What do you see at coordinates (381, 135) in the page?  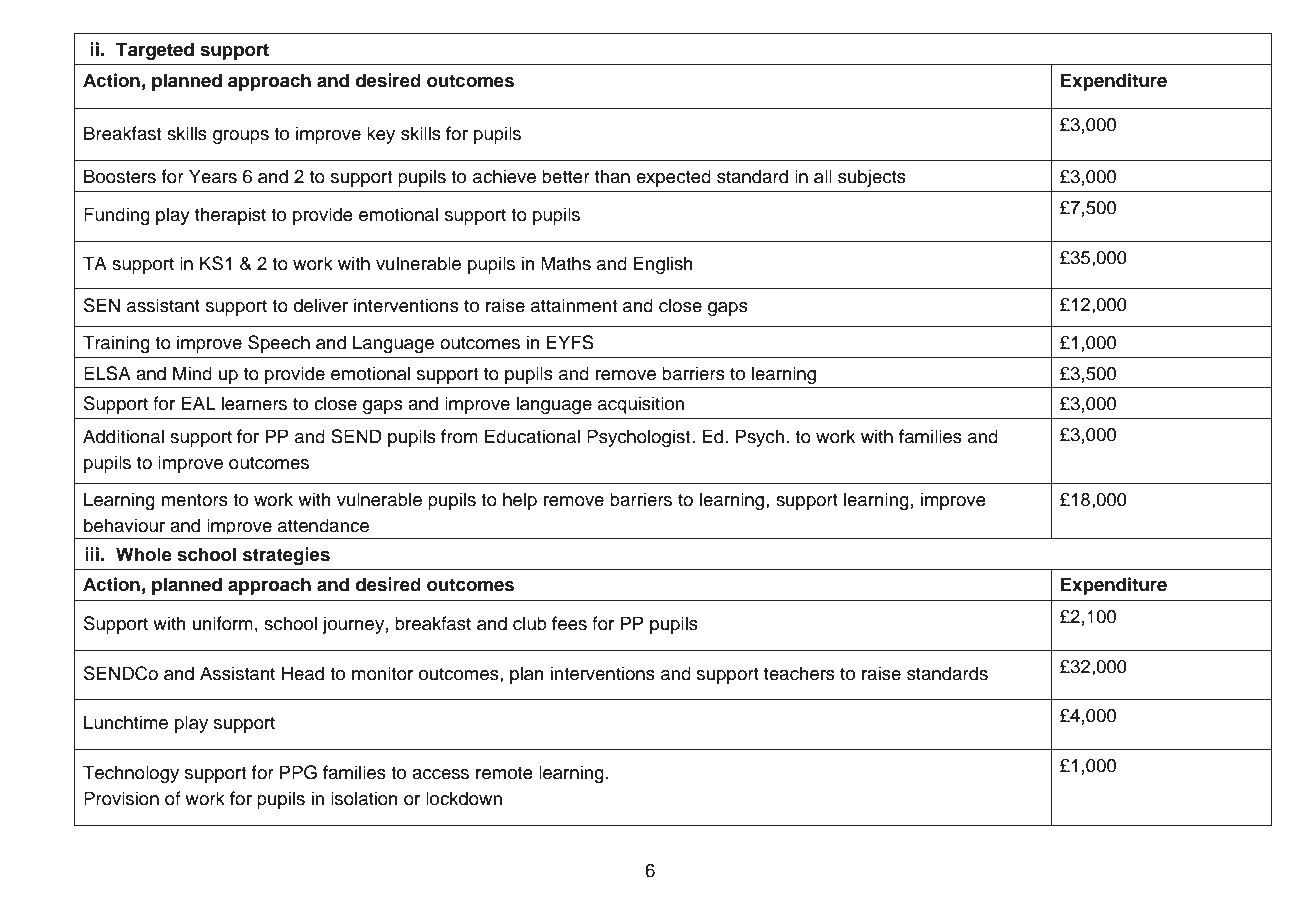 I see `key` at bounding box center [381, 135].
